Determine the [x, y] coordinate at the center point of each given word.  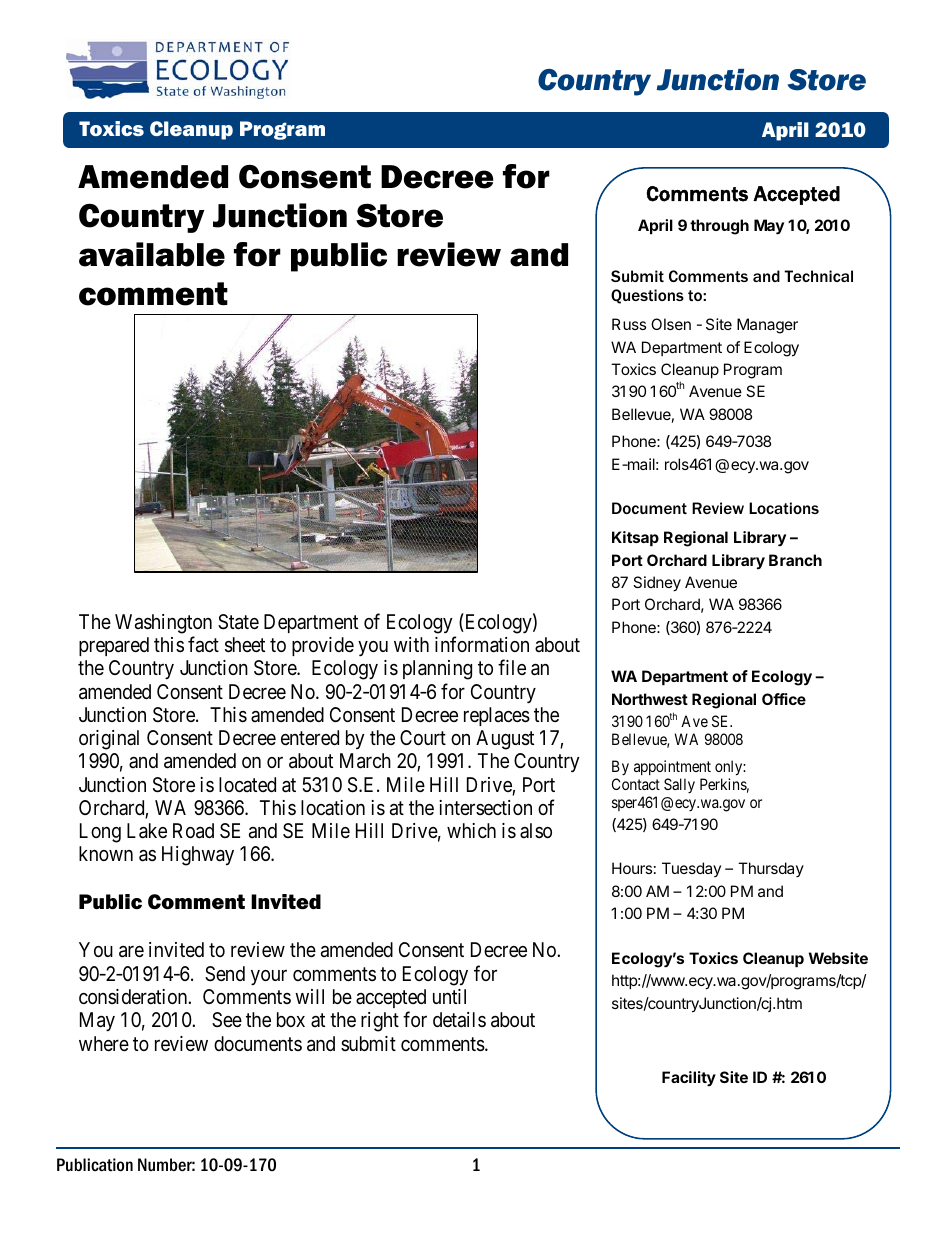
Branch [795, 560]
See [227, 1020]
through [719, 227]
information [482, 644]
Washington [163, 624]
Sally [679, 785]
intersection [485, 807]
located [247, 784]
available [152, 254]
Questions [647, 296]
